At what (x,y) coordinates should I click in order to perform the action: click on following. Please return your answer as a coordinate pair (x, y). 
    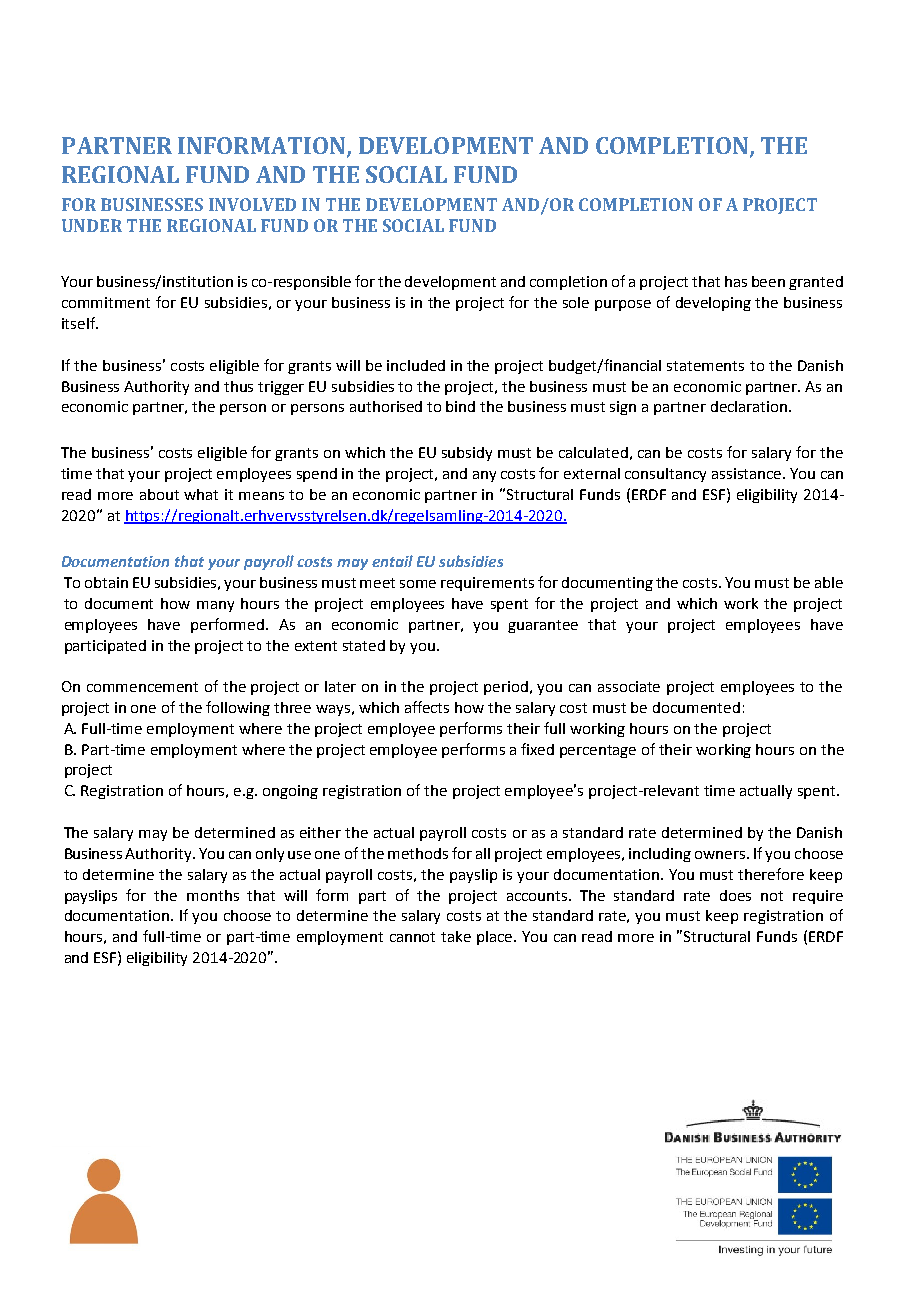
    Looking at the image, I should click on (238, 708).
